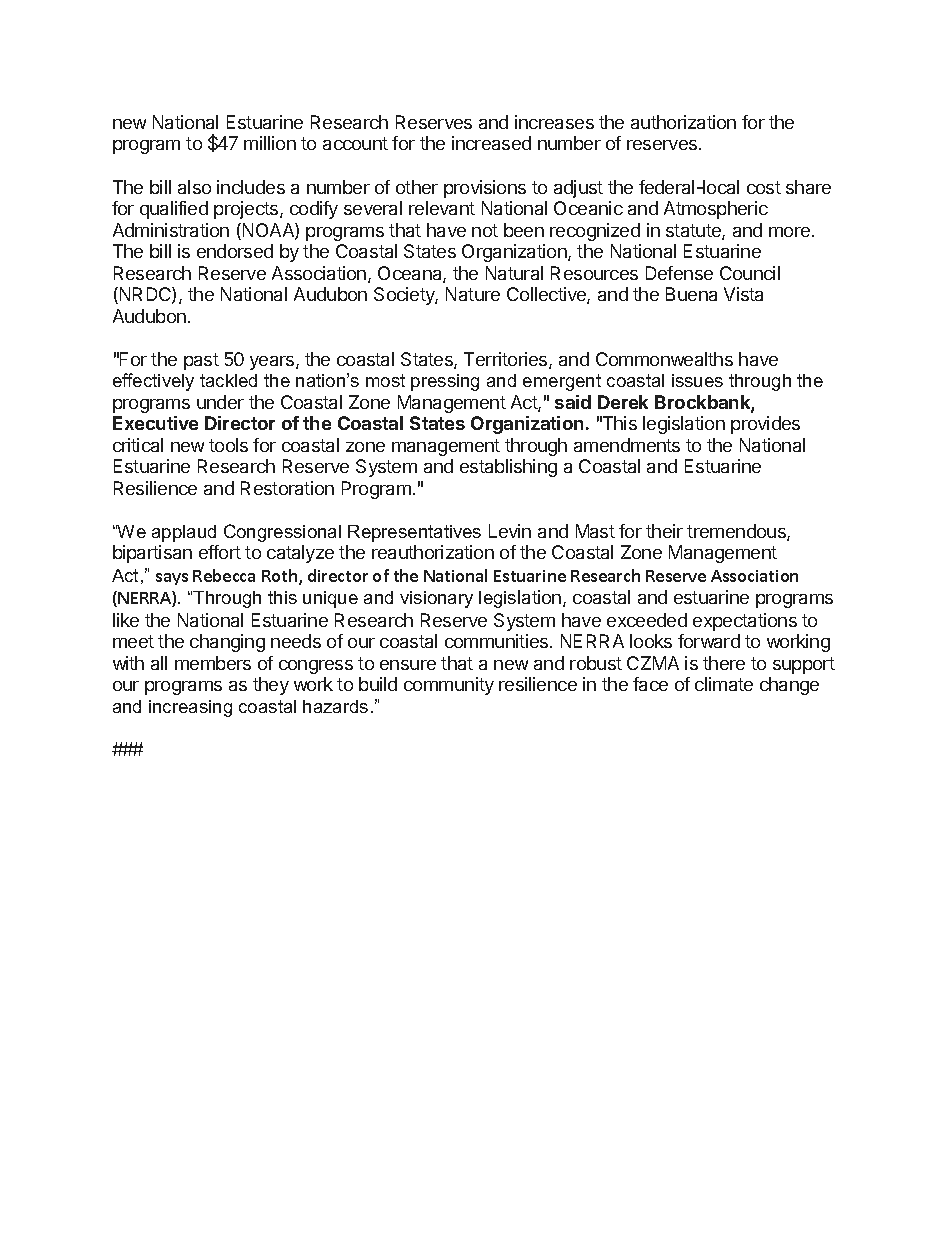 The width and height of the screenshot is (952, 1233). Describe the element at coordinates (220, 402) in the screenshot. I see `under` at that location.
